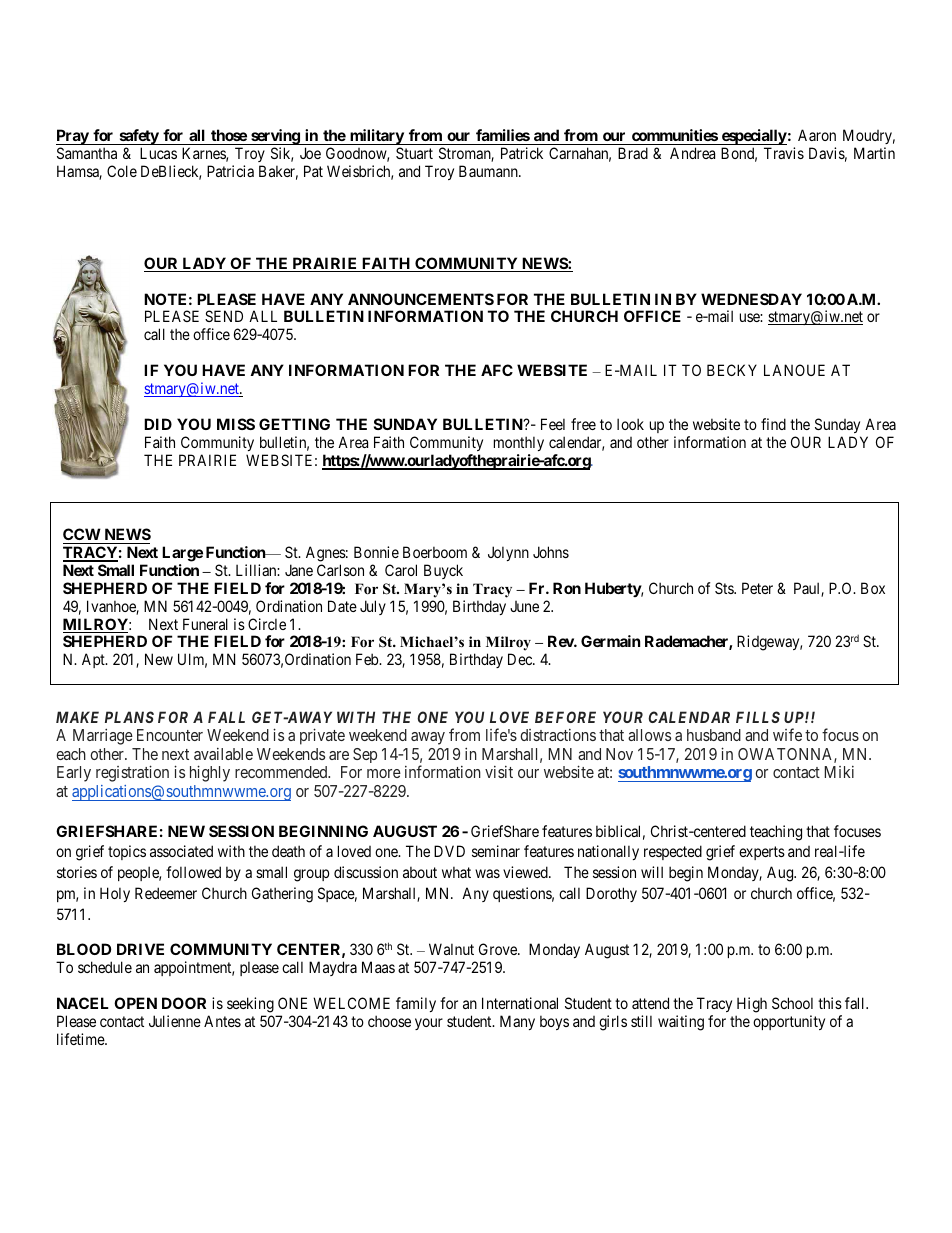  What do you see at coordinates (184, 1003) in the screenshot?
I see `DOOR` at bounding box center [184, 1003].
